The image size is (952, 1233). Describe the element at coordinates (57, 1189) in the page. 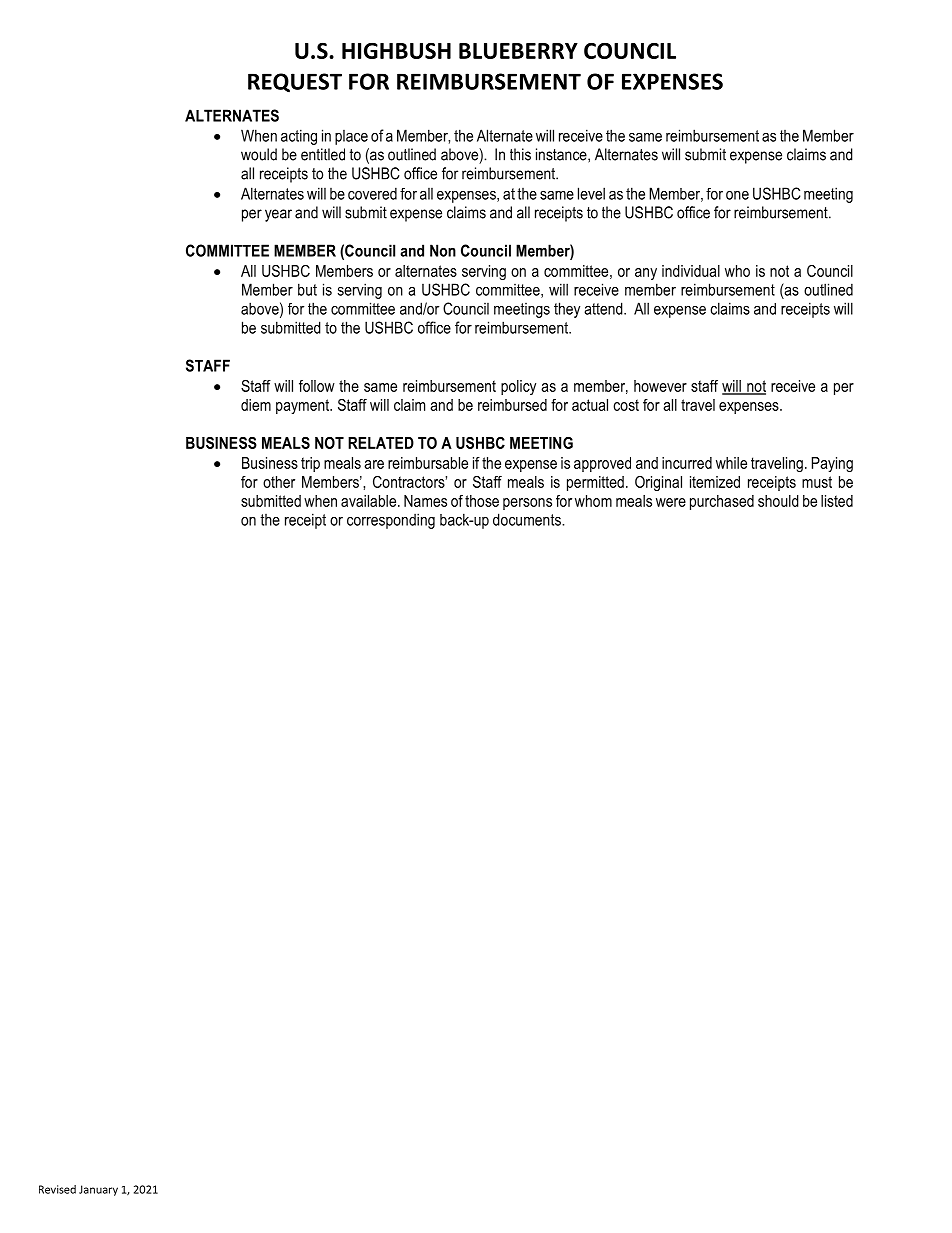

I see `Revised` at that location.
